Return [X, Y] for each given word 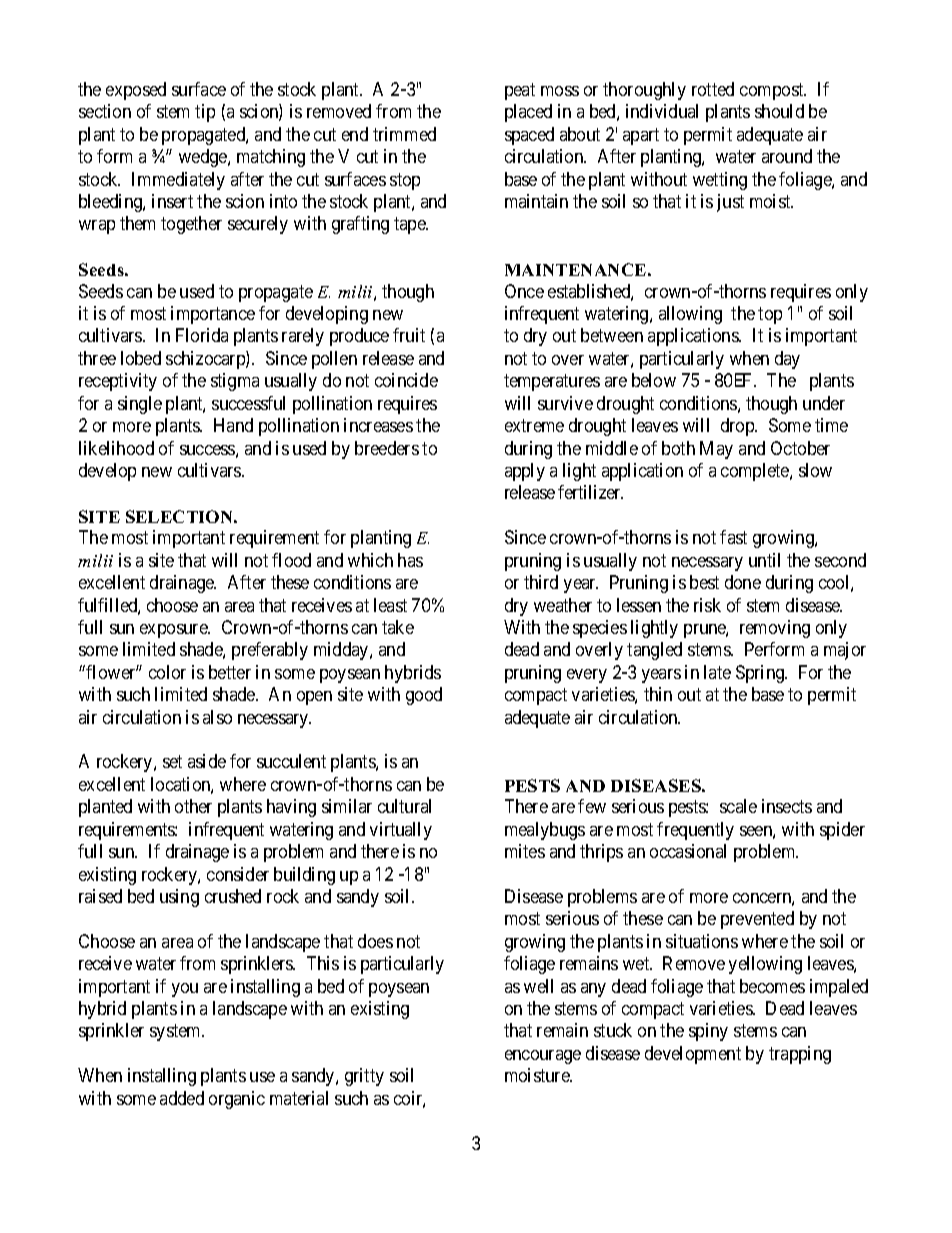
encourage [543, 1057]
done [743, 582]
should [779, 111]
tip [205, 113]
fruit [409, 335]
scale [738, 806]
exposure [174, 631]
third [541, 582]
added [182, 1098]
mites [525, 851]
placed [528, 113]
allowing [690, 315]
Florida [202, 335]
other [193, 806]
